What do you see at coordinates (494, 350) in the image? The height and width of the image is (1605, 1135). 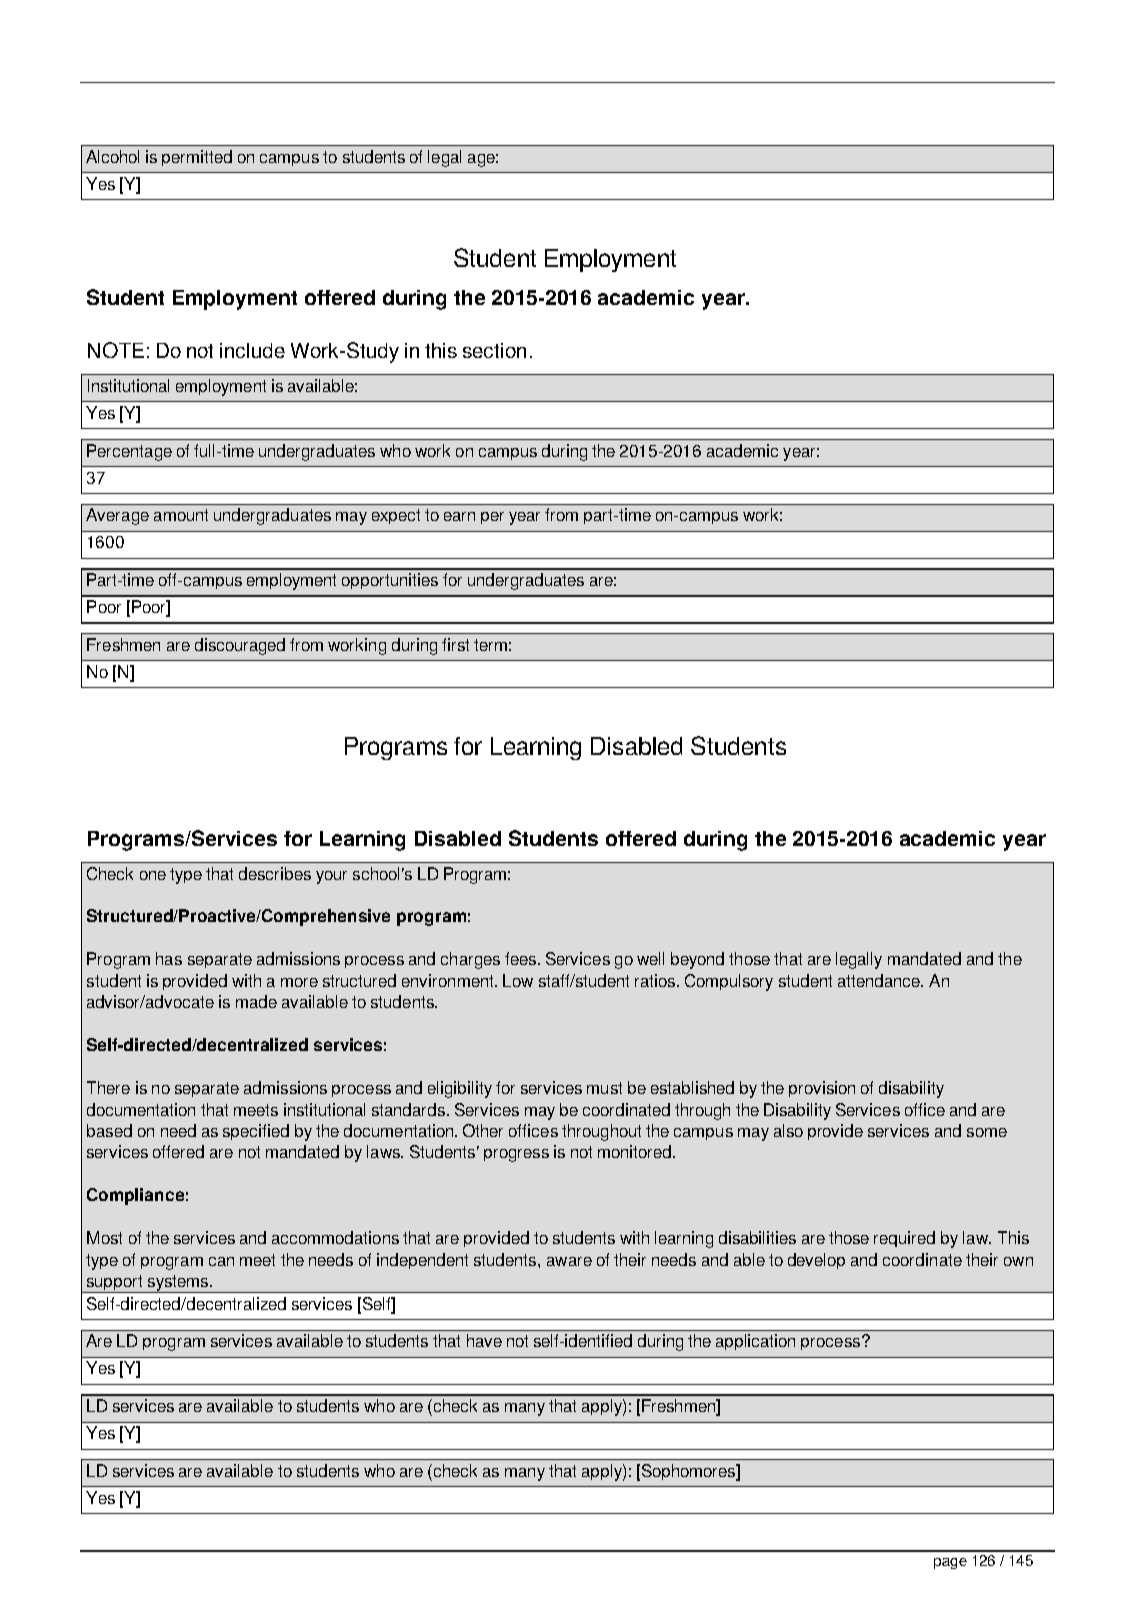 I see `section` at bounding box center [494, 350].
